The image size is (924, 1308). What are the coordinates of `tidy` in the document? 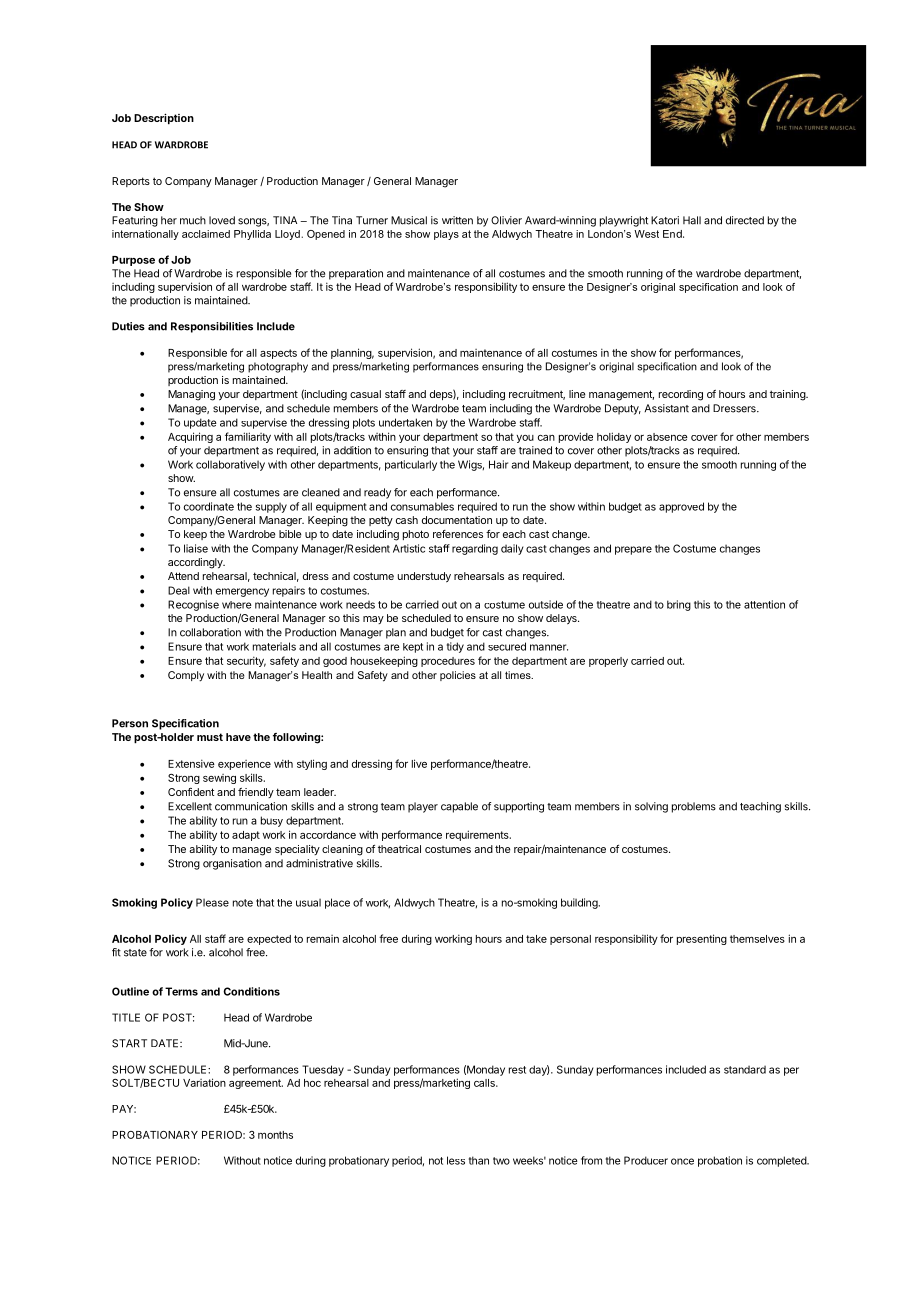 It's located at (455, 647).
